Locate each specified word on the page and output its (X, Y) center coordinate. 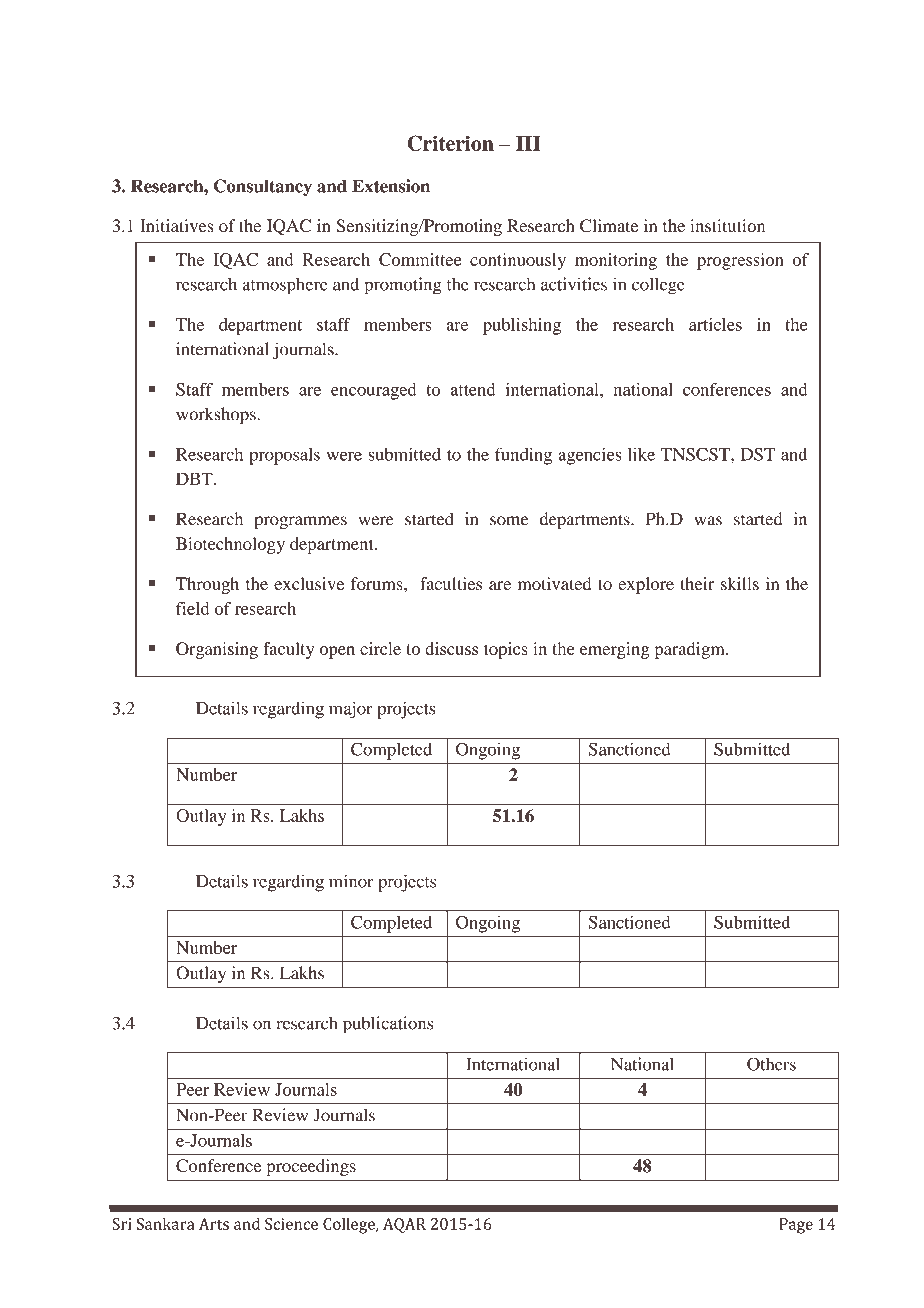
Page (796, 1226)
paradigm (691, 650)
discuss (451, 648)
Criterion (451, 143)
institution (727, 225)
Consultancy (263, 187)
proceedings (311, 1167)
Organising (217, 650)
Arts (214, 1224)
